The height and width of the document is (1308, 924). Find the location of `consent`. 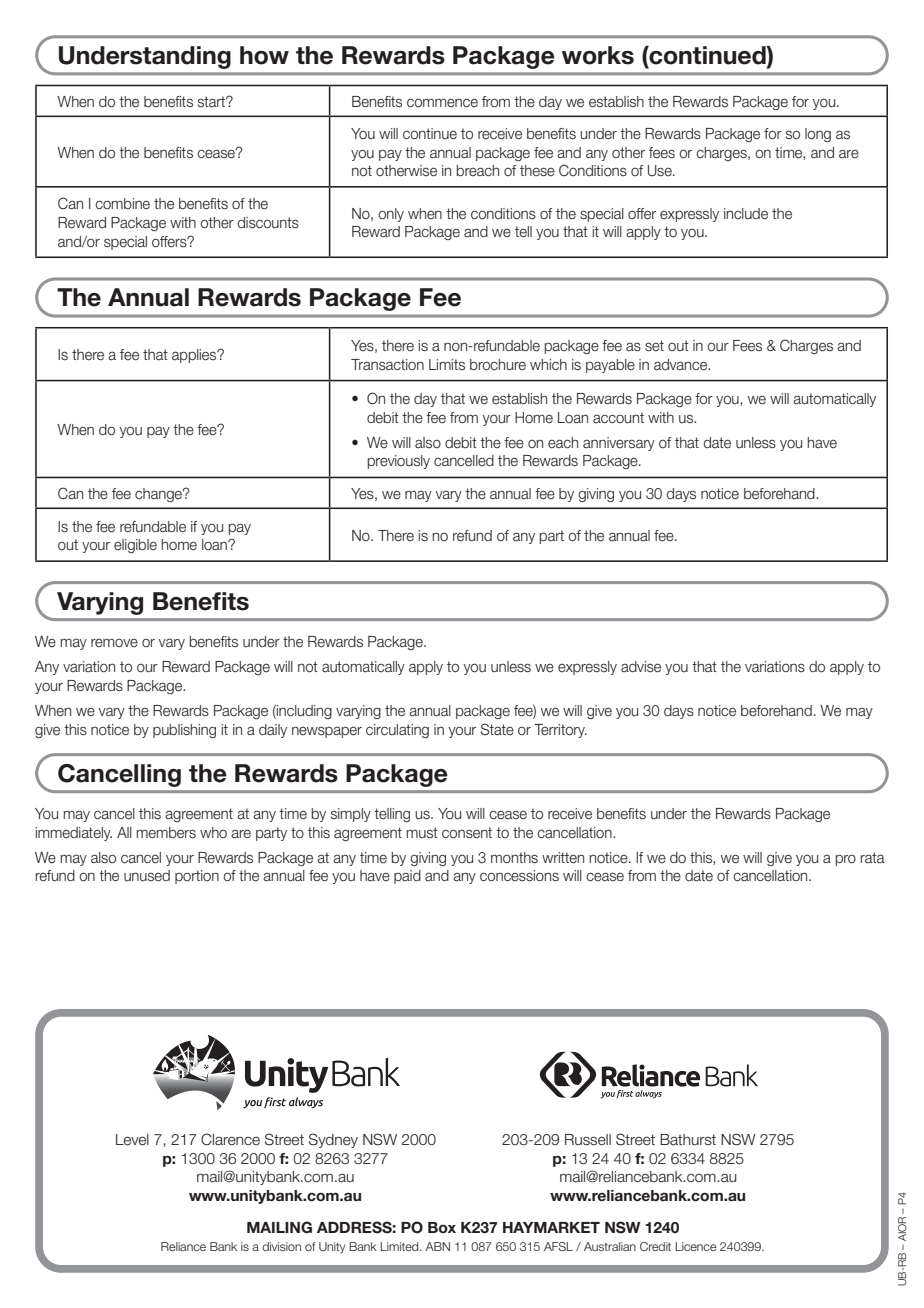

consent is located at coordinates (467, 833).
